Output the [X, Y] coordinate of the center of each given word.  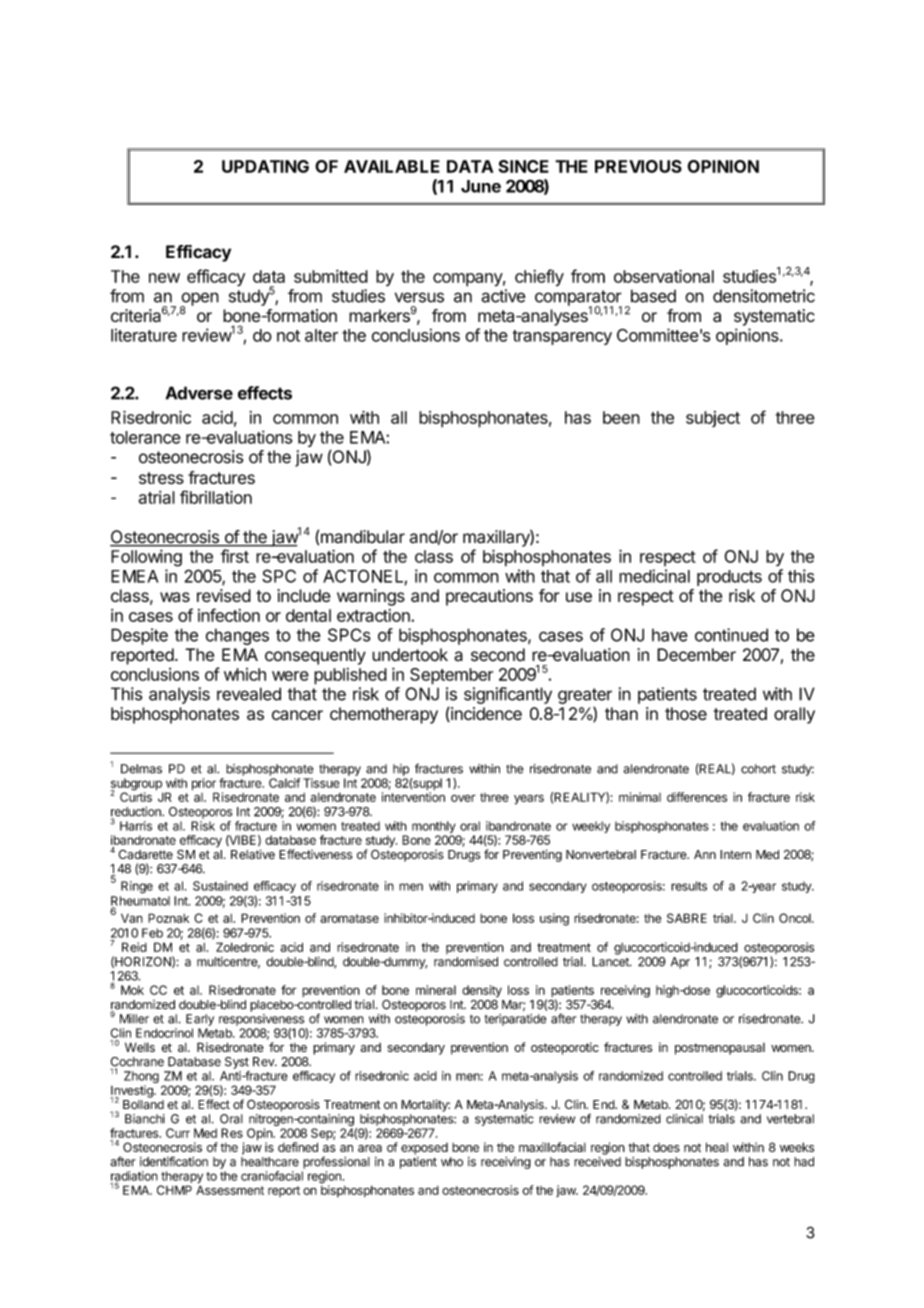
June [481, 186]
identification [174, 1161]
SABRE [687, 918]
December [696, 655]
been [621, 417]
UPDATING [265, 166]
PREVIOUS [638, 166]
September [451, 676]
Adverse [199, 393]
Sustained [220, 886]
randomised [466, 962]
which [245, 674]
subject [713, 419]
